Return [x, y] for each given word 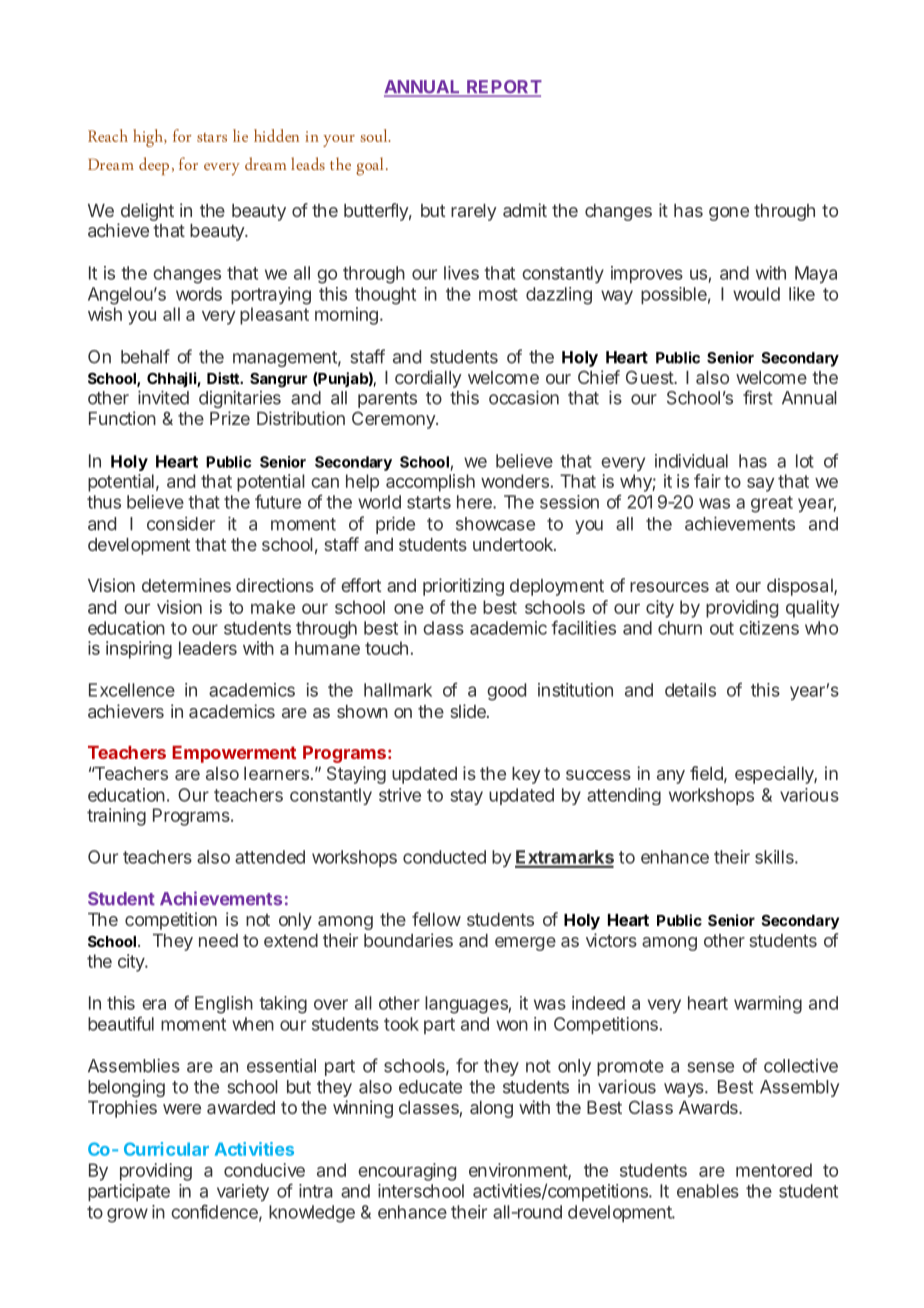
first [758, 397]
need [218, 940]
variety [243, 1192]
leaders [208, 648]
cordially [428, 379]
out [722, 628]
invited [163, 397]
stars [212, 137]
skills [775, 857]
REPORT [503, 88]
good [506, 692]
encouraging [407, 1172]
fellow [436, 919]
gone [729, 214]
